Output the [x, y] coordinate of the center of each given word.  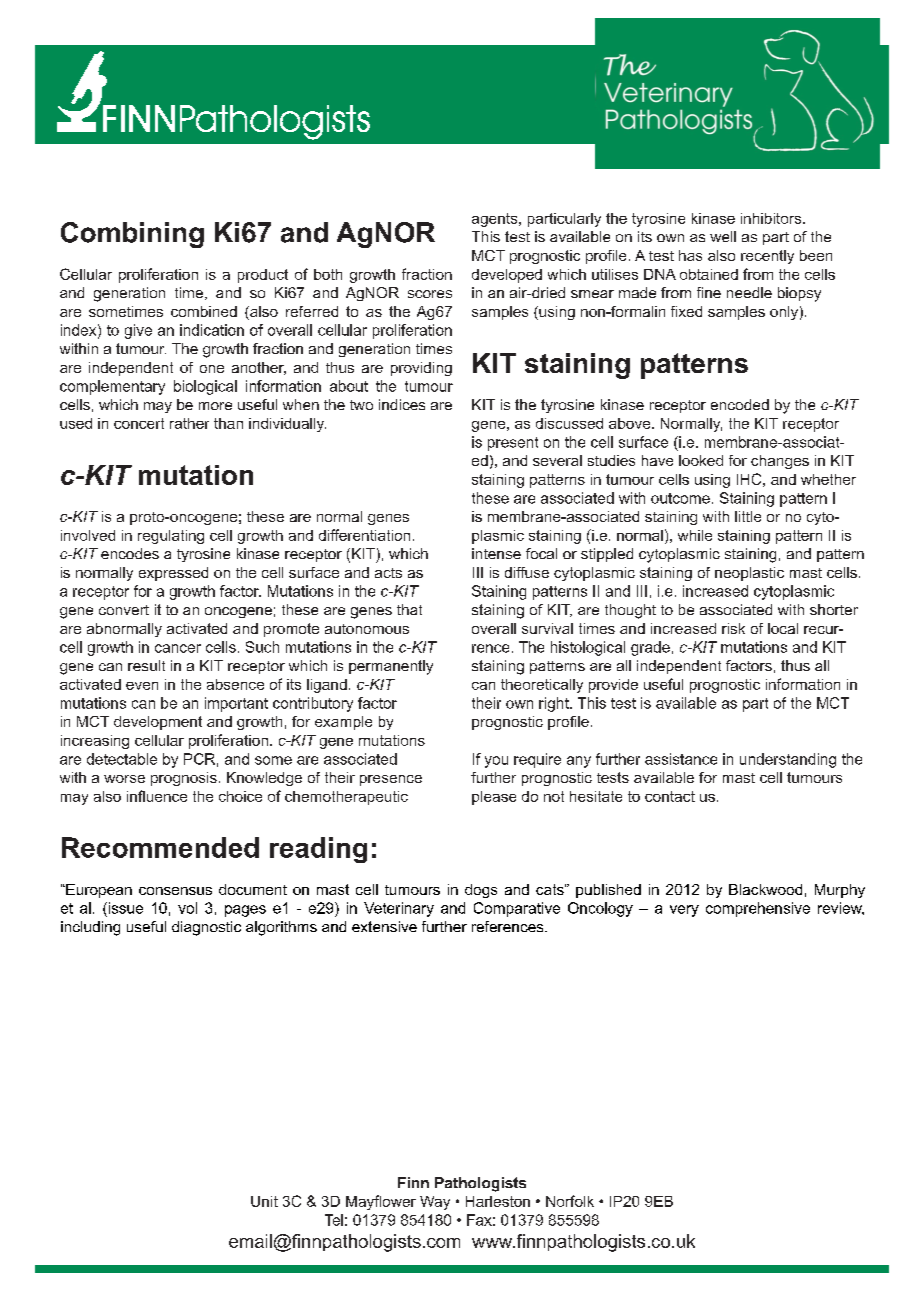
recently [767, 257]
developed [507, 276]
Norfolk [570, 1201]
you [496, 762]
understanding [788, 760]
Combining [132, 235]
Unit [264, 1201]
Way [435, 1203]
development [158, 723]
